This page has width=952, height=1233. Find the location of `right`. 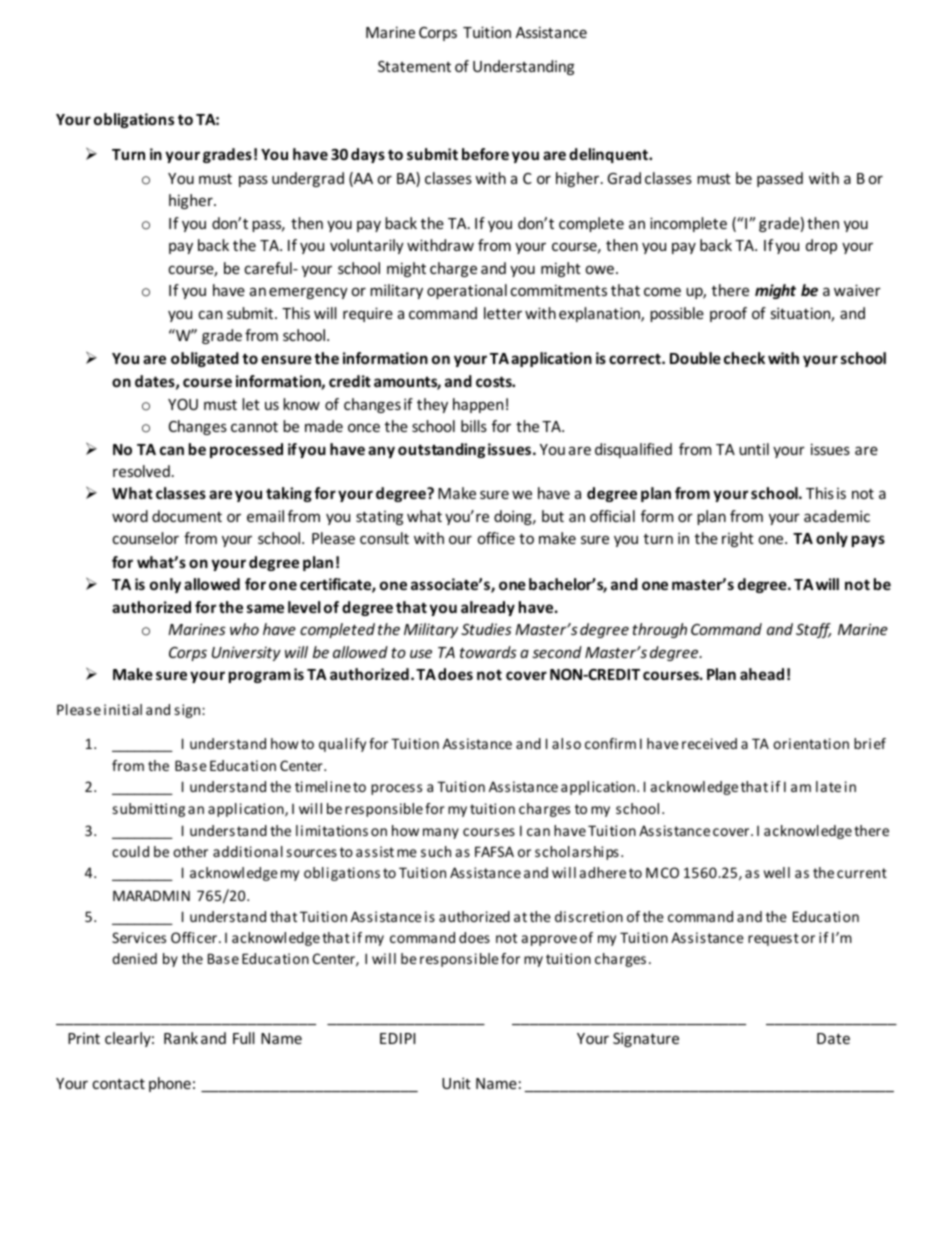

right is located at coordinates (738, 539).
